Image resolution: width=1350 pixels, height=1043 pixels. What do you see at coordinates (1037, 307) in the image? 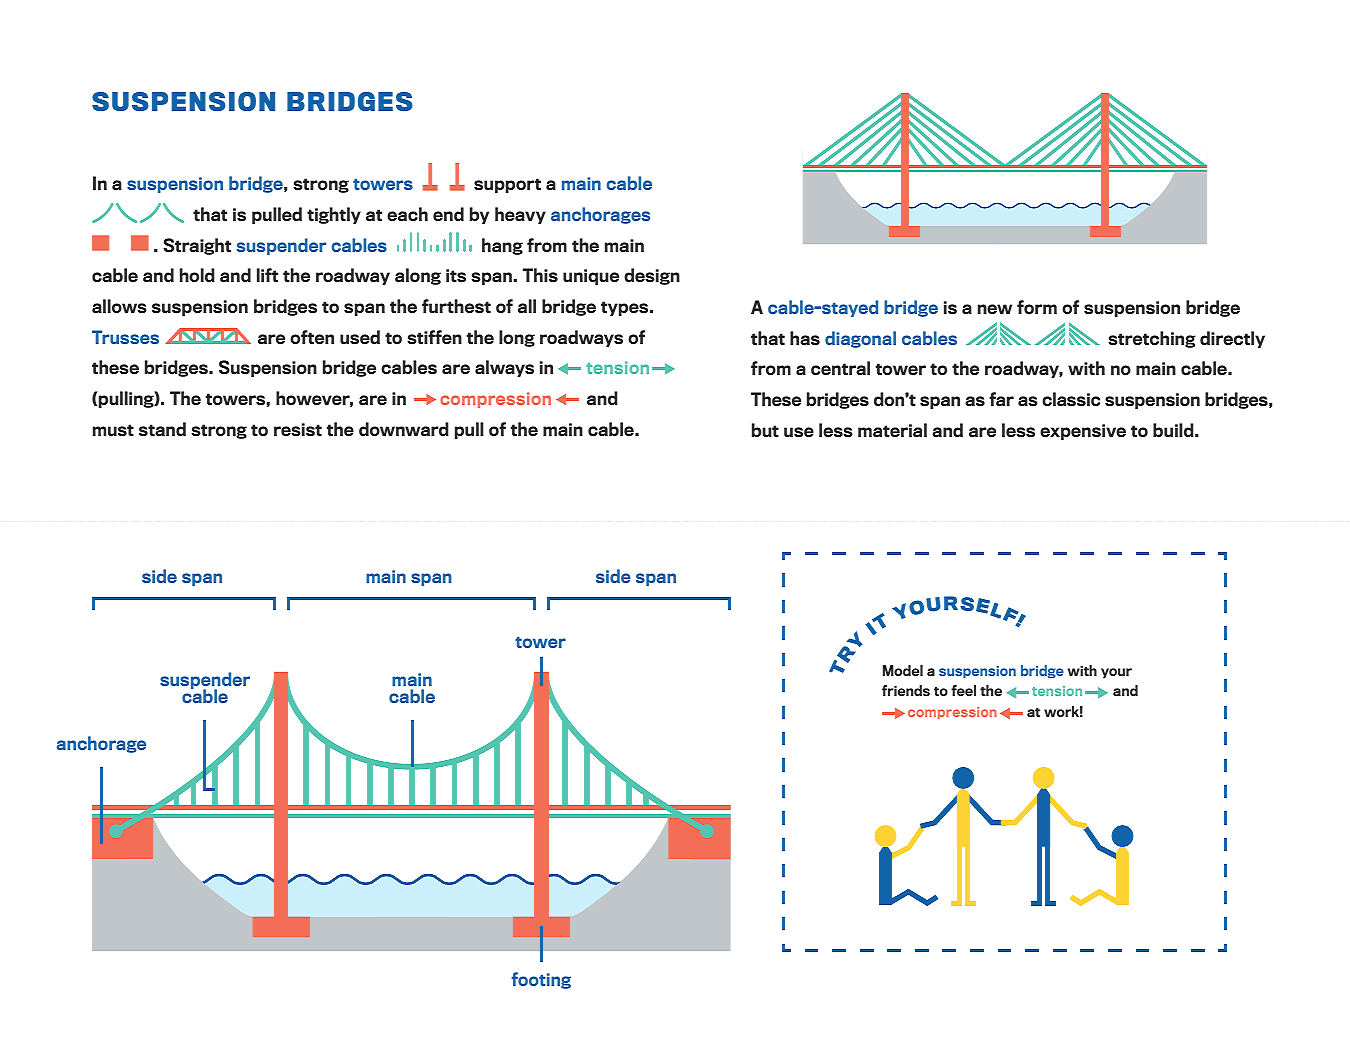
I see `form` at bounding box center [1037, 307].
